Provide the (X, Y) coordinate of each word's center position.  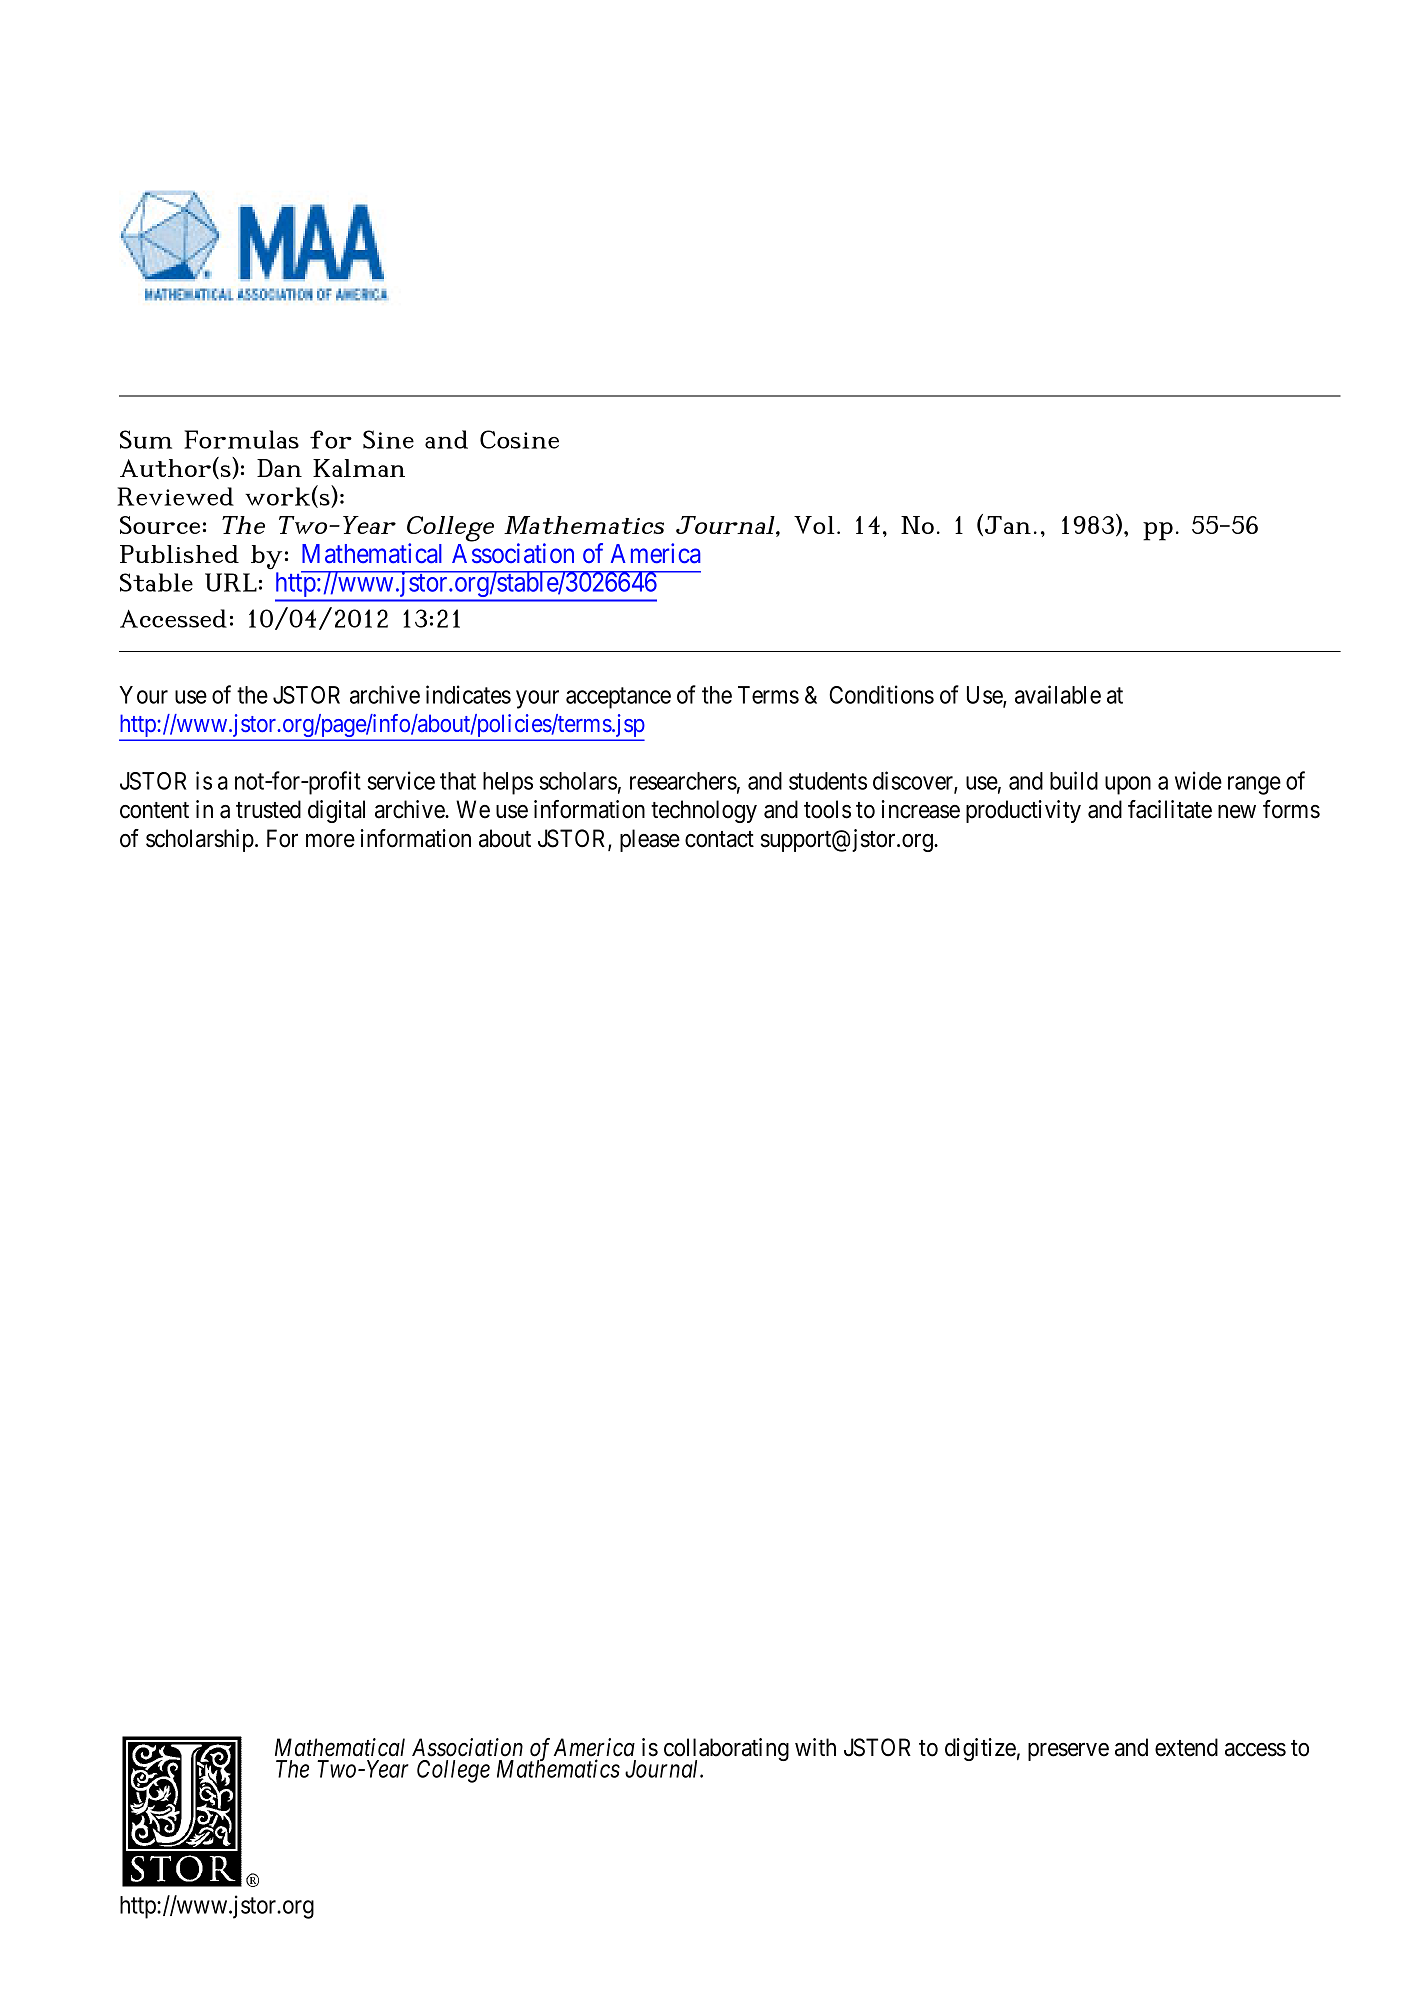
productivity (1023, 811)
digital (336, 811)
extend (1186, 1747)
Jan (1008, 525)
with (815, 1747)
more (330, 841)
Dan (279, 468)
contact (719, 839)
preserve (1068, 1752)
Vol (814, 525)
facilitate (1170, 809)
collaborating (726, 1751)
